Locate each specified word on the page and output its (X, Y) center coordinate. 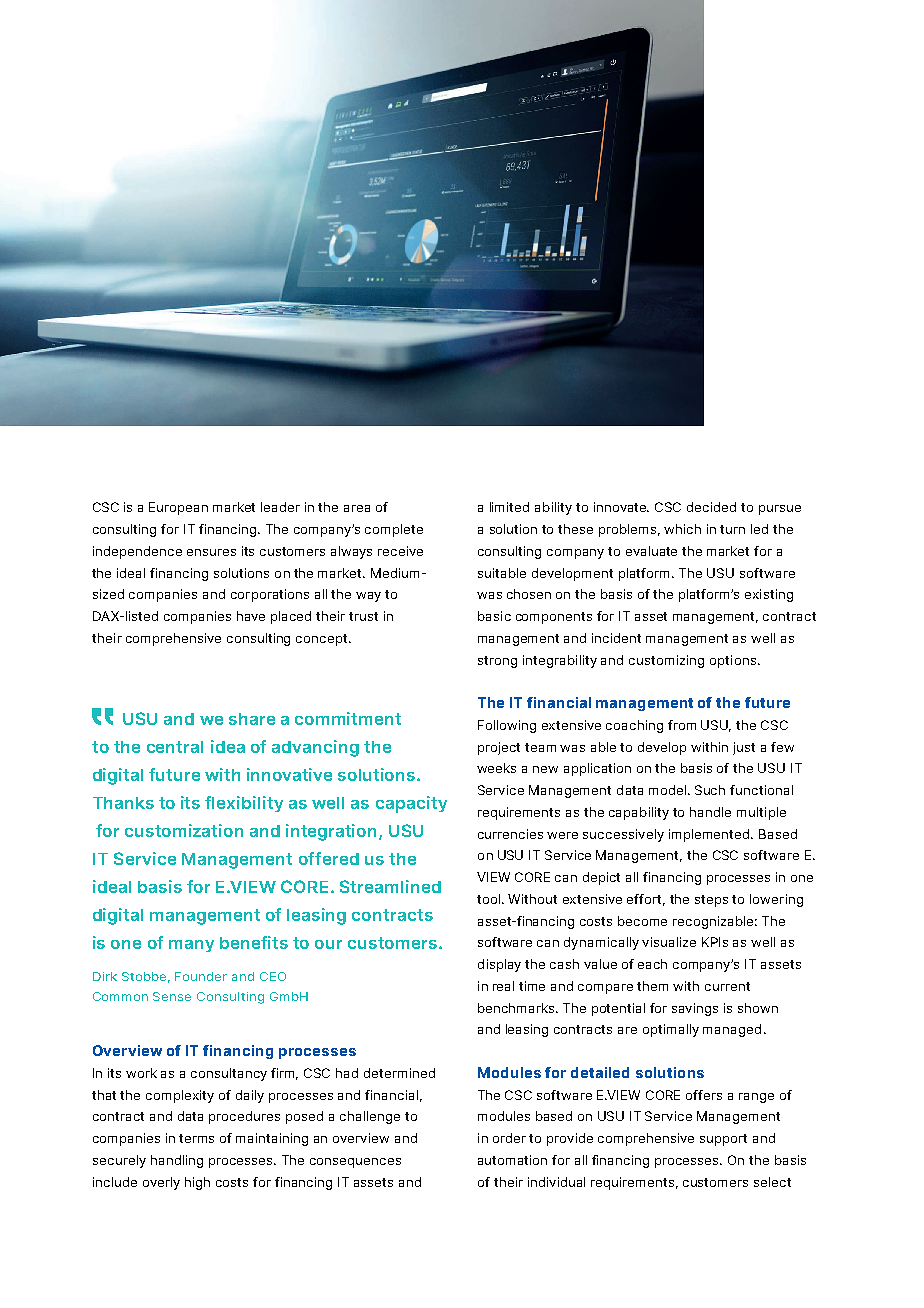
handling (177, 1161)
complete (394, 530)
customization (184, 830)
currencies (510, 834)
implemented (710, 835)
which (682, 529)
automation (512, 1160)
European (178, 508)
